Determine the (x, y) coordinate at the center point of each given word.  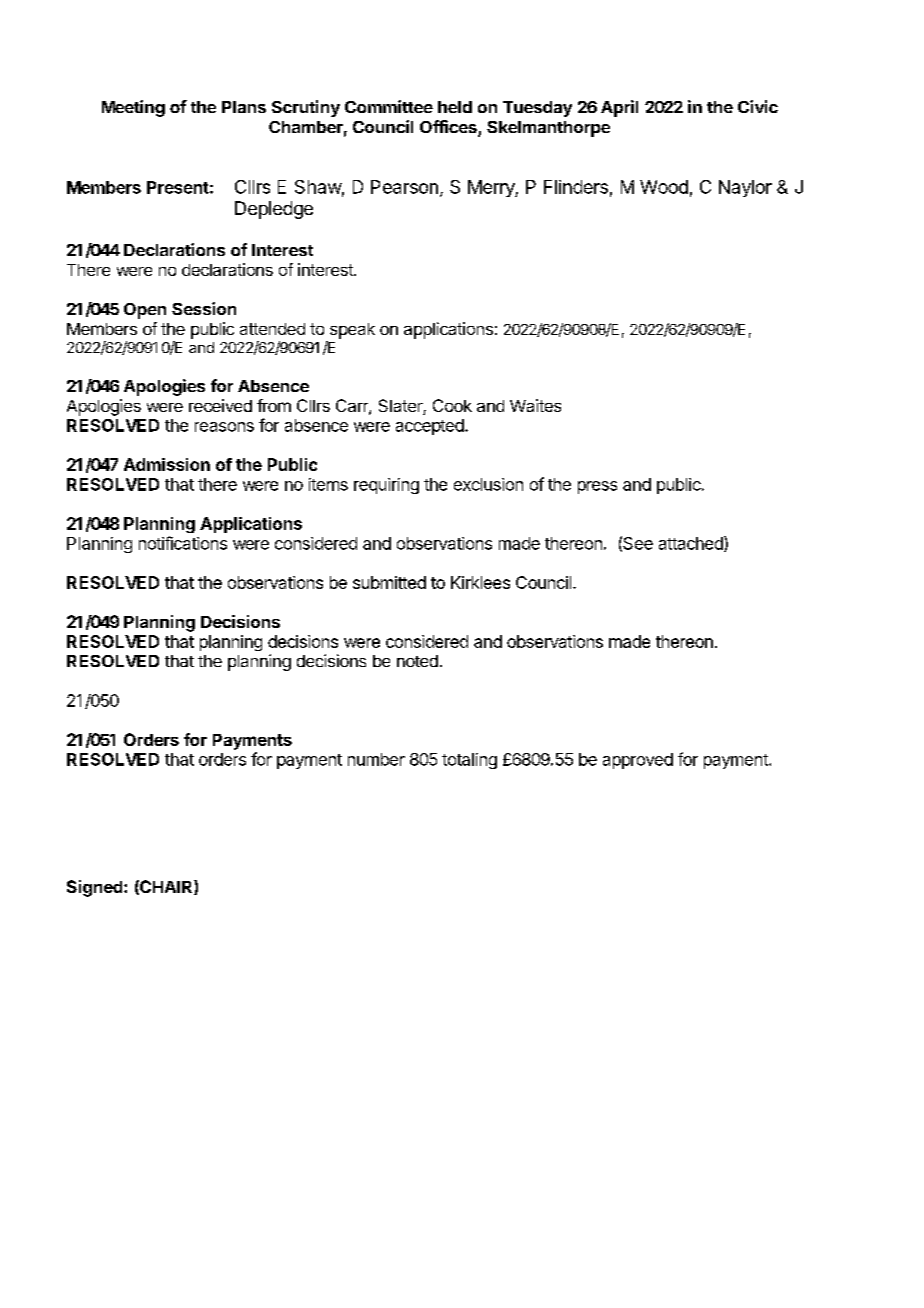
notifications (183, 543)
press (597, 487)
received (220, 405)
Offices (449, 128)
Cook (452, 405)
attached (692, 544)
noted (417, 661)
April (619, 108)
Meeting (133, 108)
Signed (96, 888)
